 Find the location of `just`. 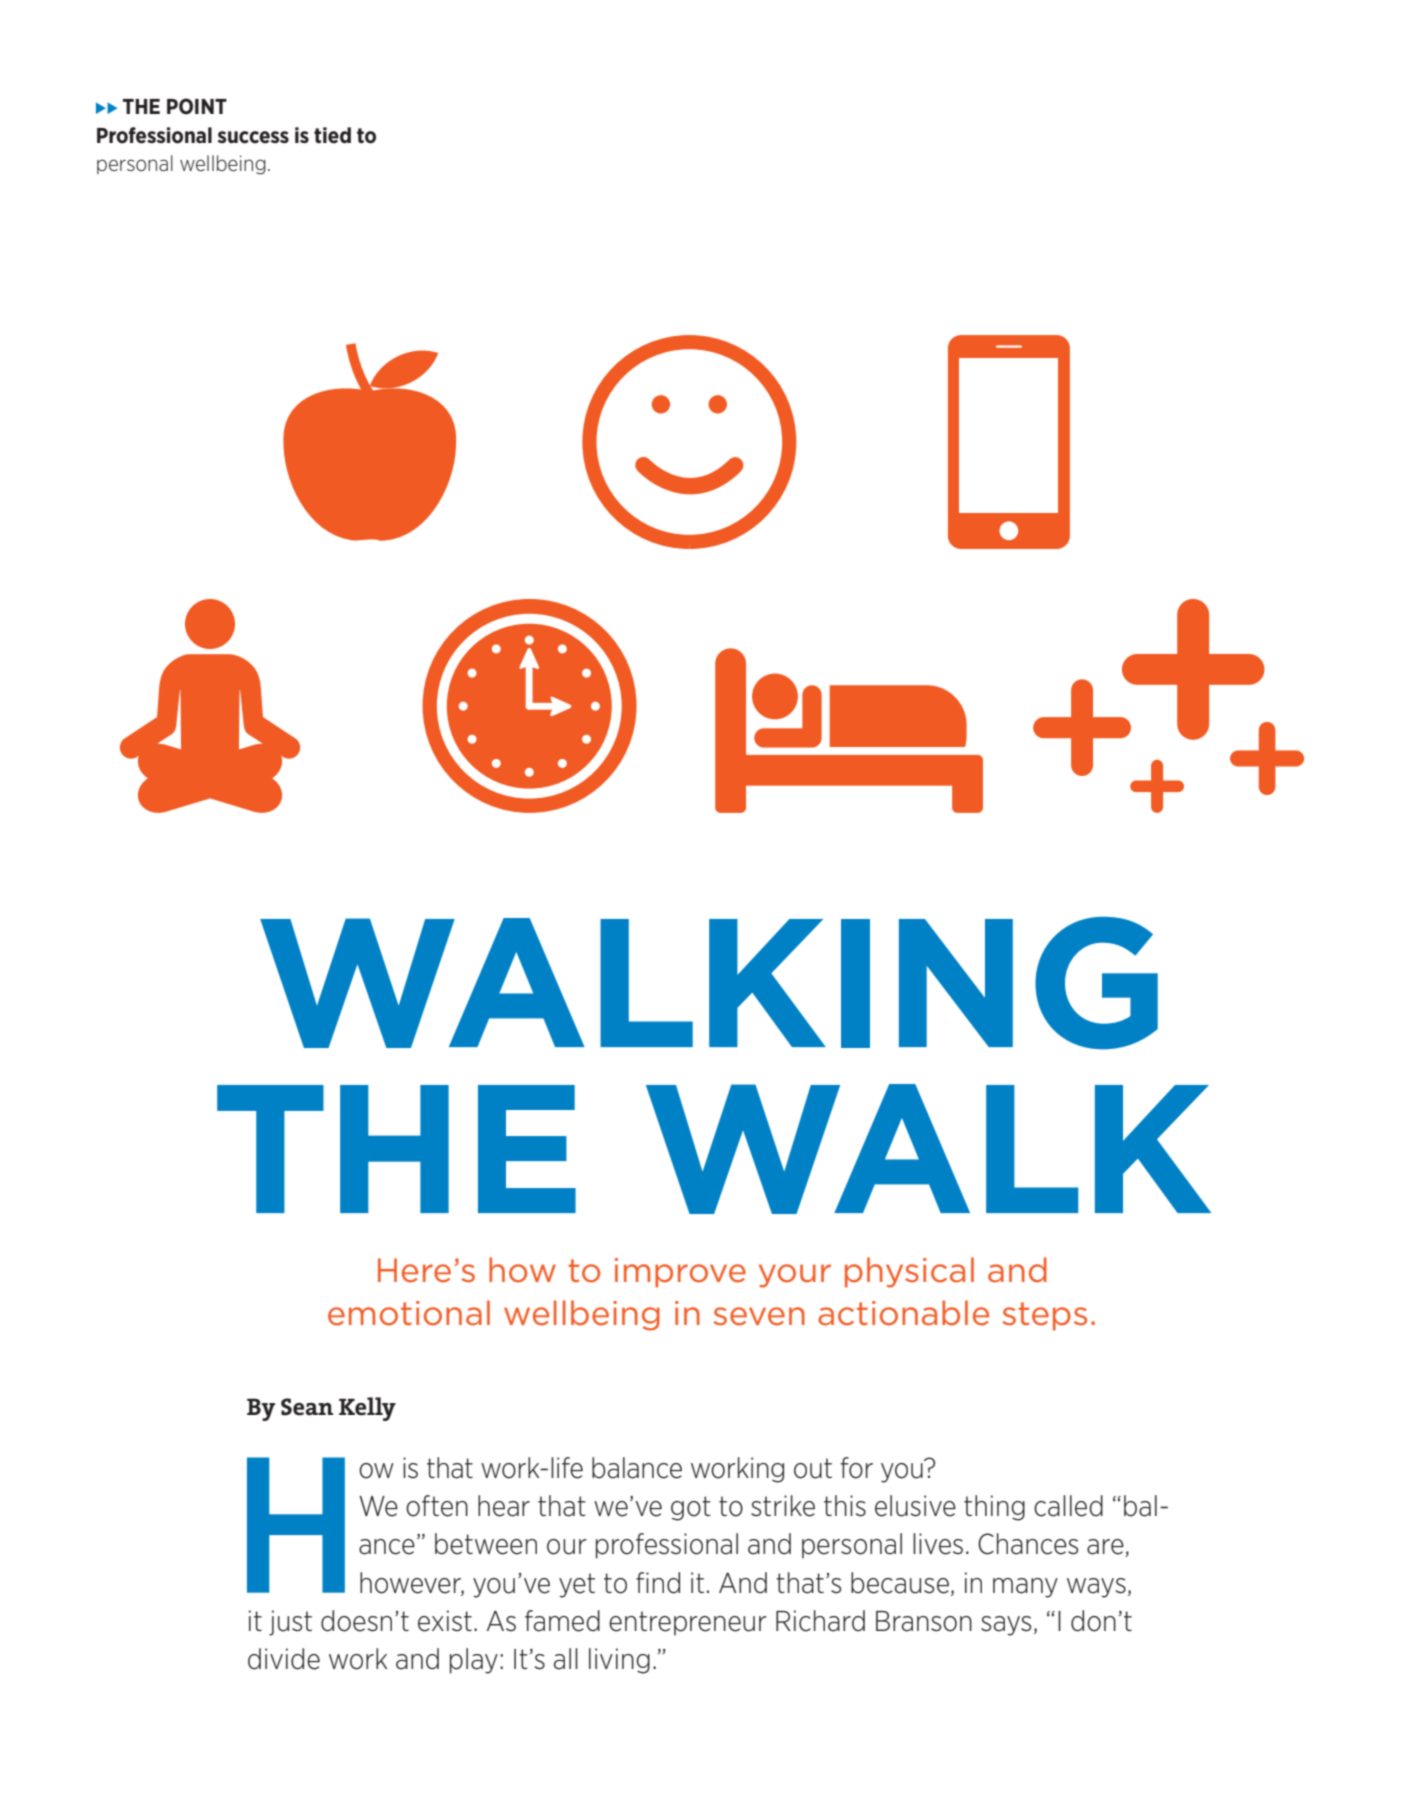

just is located at coordinates (290, 1623).
